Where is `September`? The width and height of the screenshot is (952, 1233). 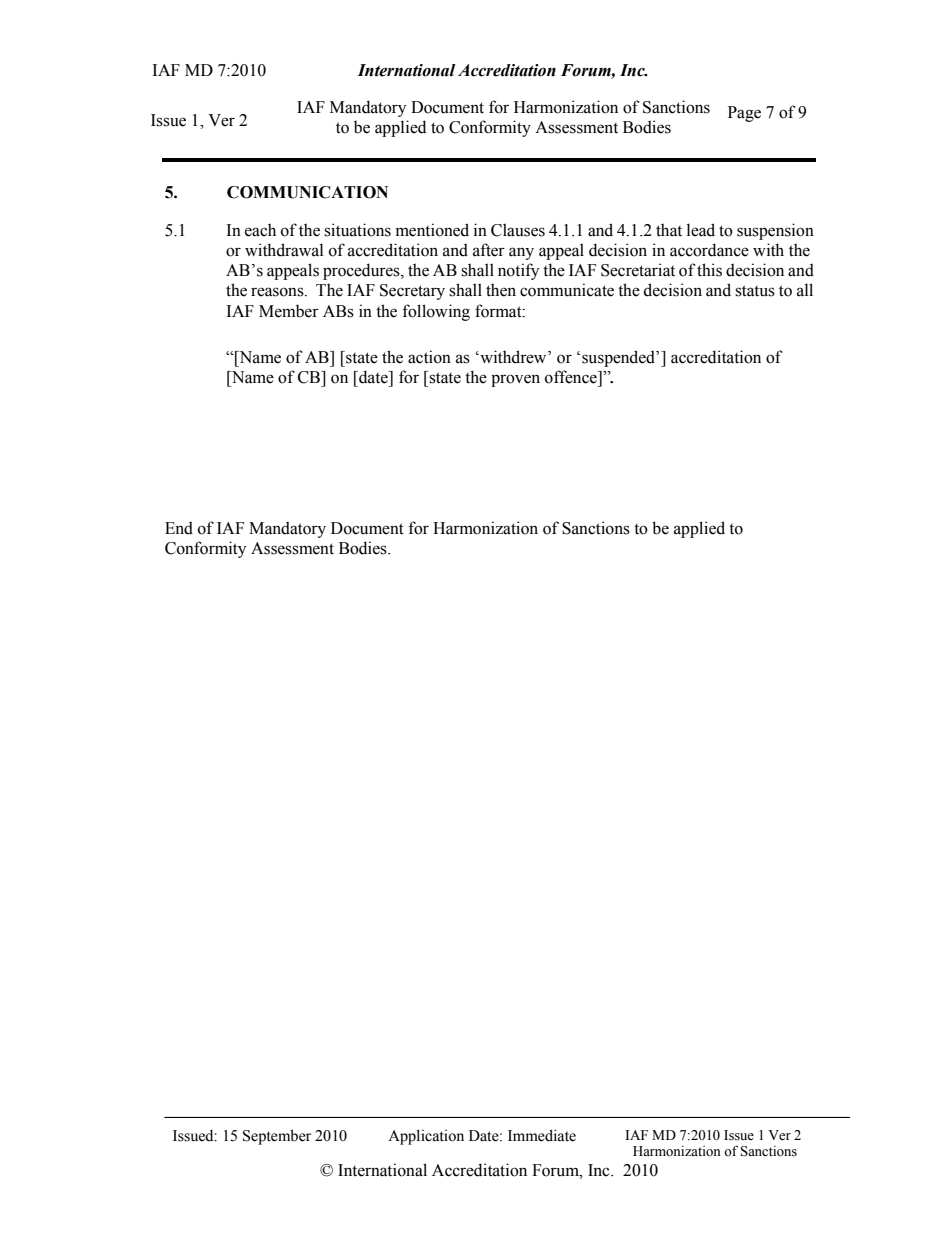
September is located at coordinates (277, 1137).
